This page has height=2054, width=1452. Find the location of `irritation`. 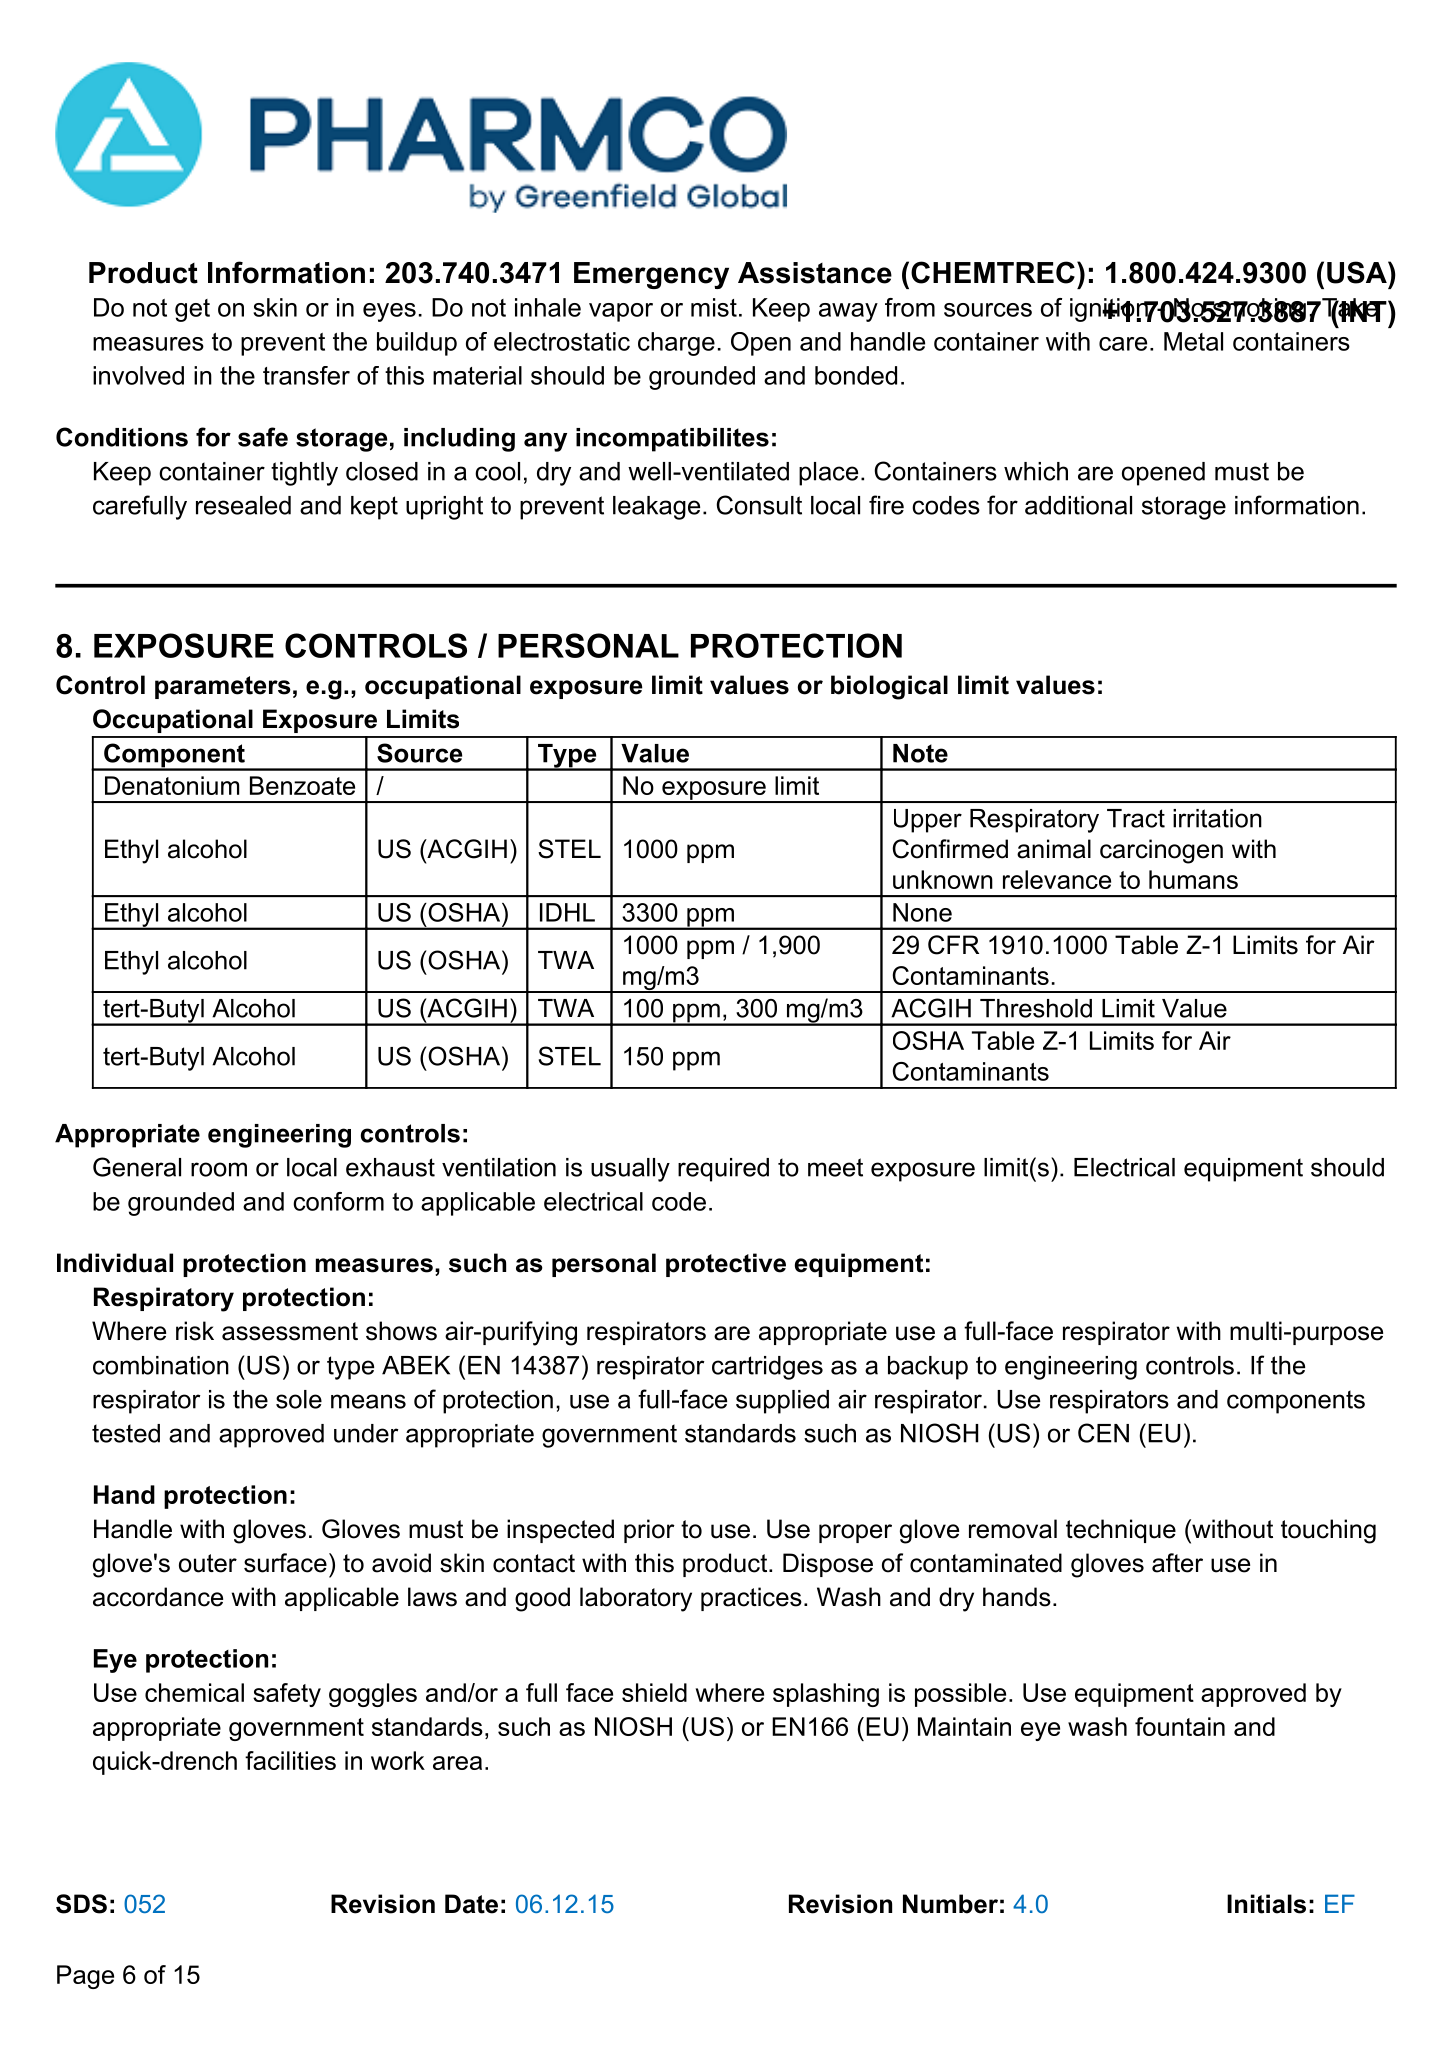

irritation is located at coordinates (1217, 818).
